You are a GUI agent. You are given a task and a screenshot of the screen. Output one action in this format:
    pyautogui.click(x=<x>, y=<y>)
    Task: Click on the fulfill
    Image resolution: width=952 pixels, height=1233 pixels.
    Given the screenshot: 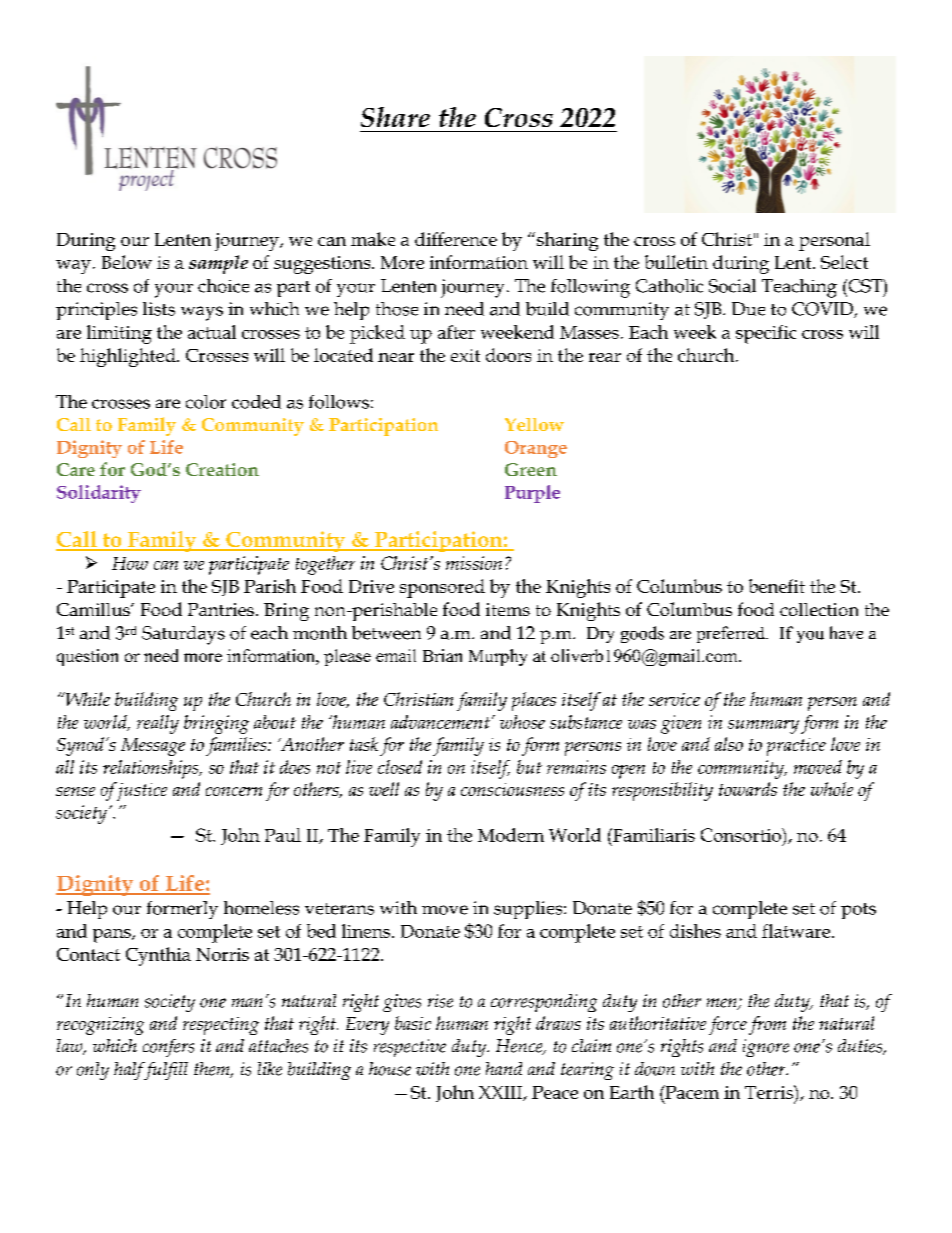 What is the action you would take?
    pyautogui.click(x=165, y=1071)
